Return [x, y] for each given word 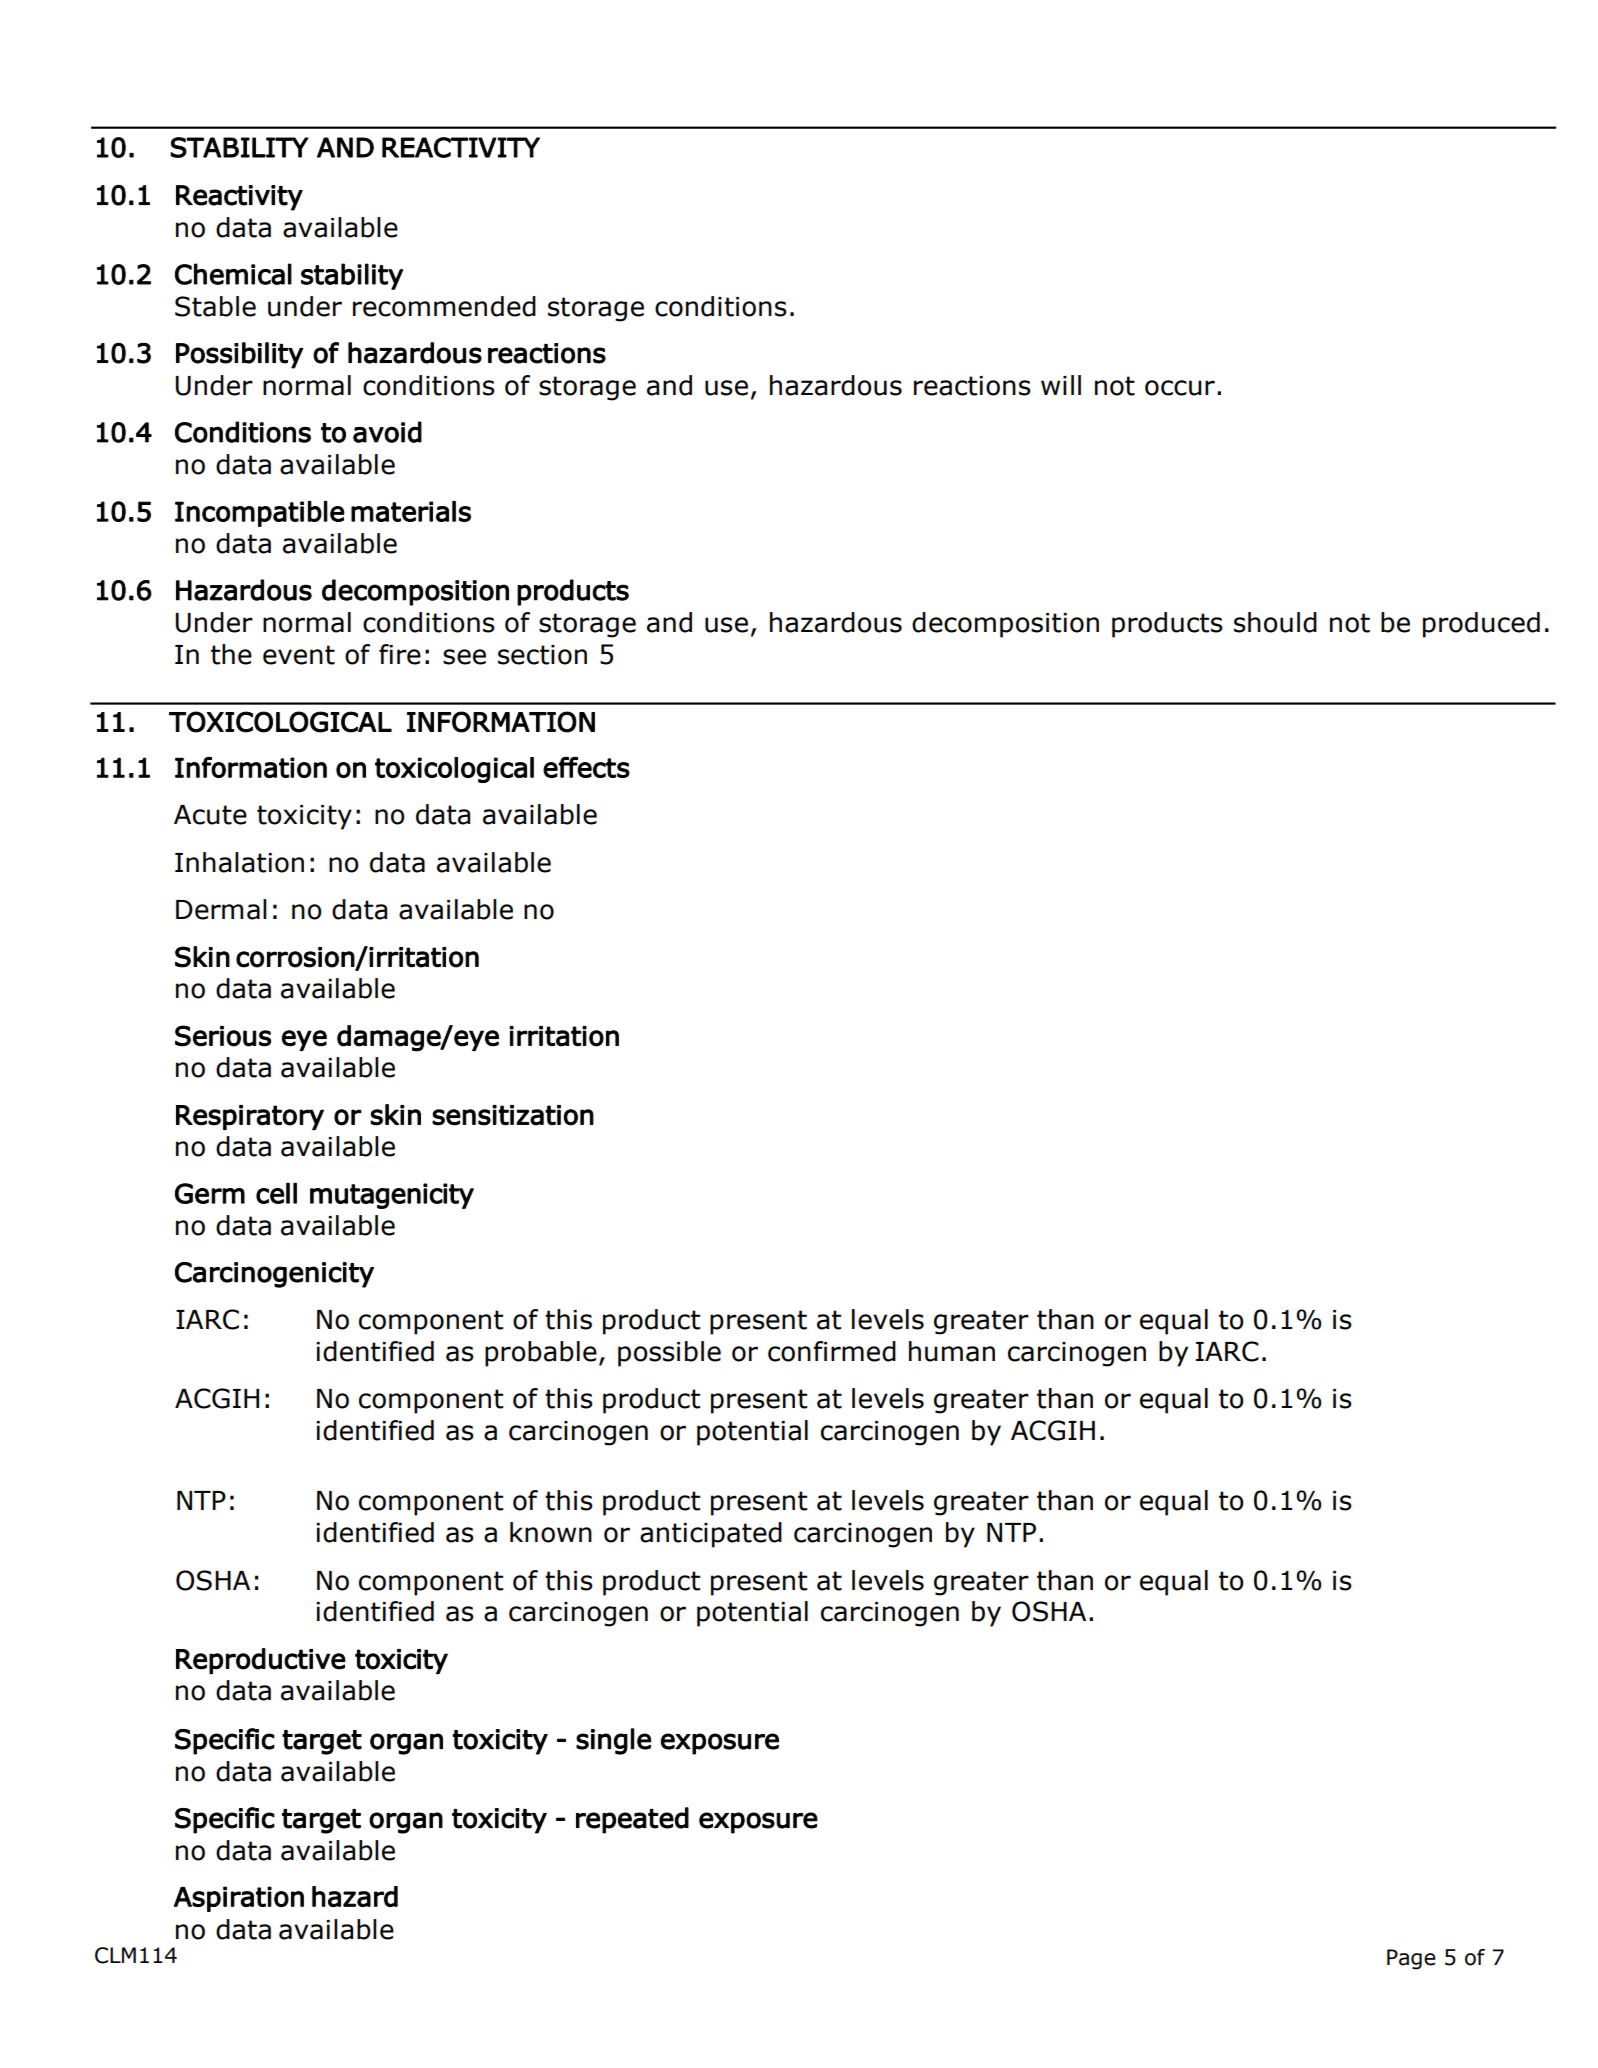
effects [586, 767]
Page [1411, 1959]
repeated [632, 1820]
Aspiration [239, 1899]
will [1061, 385]
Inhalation [239, 862]
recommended [444, 306]
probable [541, 1354]
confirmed [832, 1351]
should [1275, 622]
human [952, 1351]
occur [1180, 388]
